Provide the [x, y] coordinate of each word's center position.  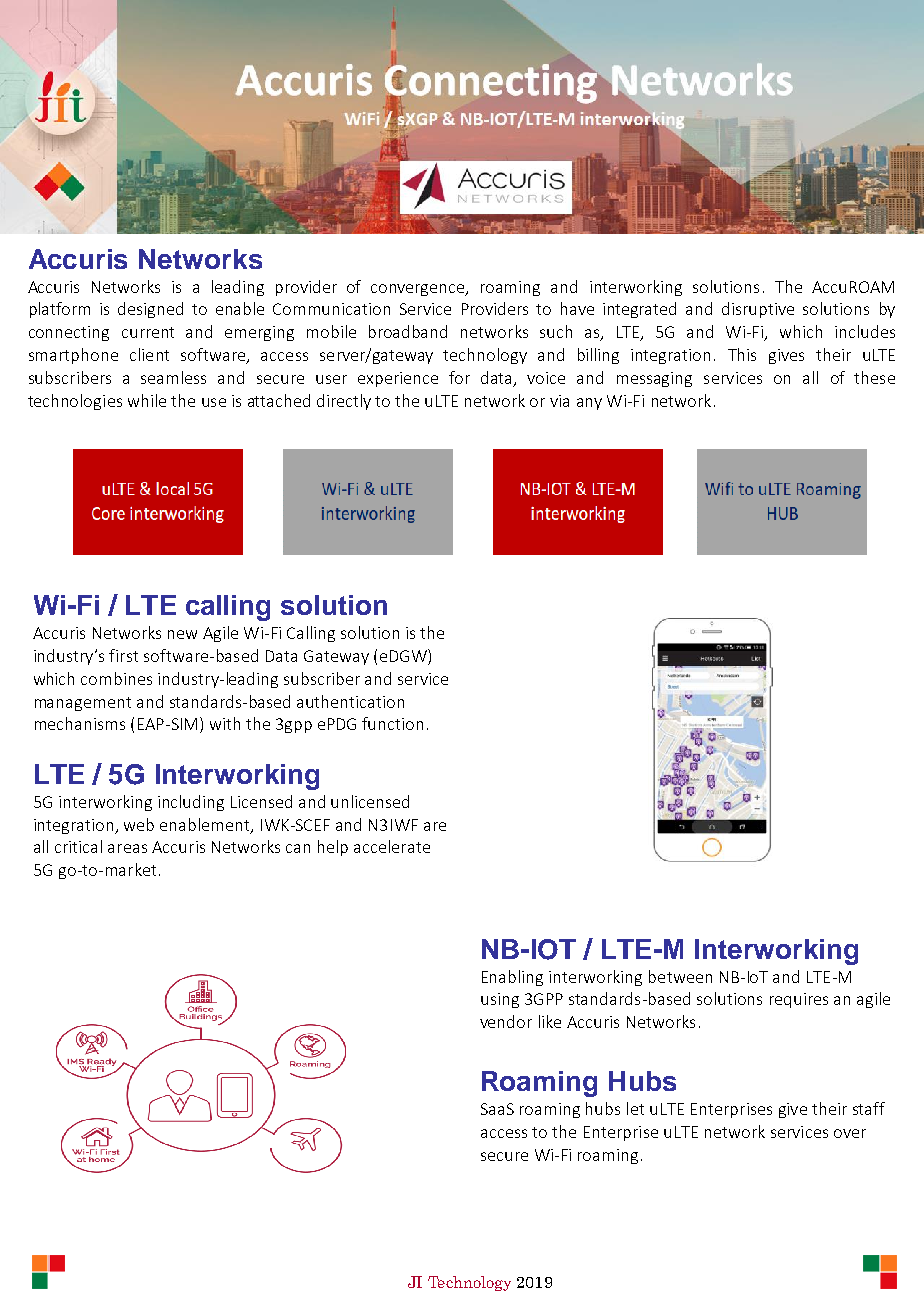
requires [799, 1000]
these [874, 377]
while [147, 400]
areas [127, 848]
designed [150, 310]
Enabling [512, 978]
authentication [350, 701]
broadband [408, 331]
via [559, 401]
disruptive [758, 310]
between [680, 976]
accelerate [392, 846]
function [392, 723]
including [191, 803]
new [182, 634]
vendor [506, 1021]
